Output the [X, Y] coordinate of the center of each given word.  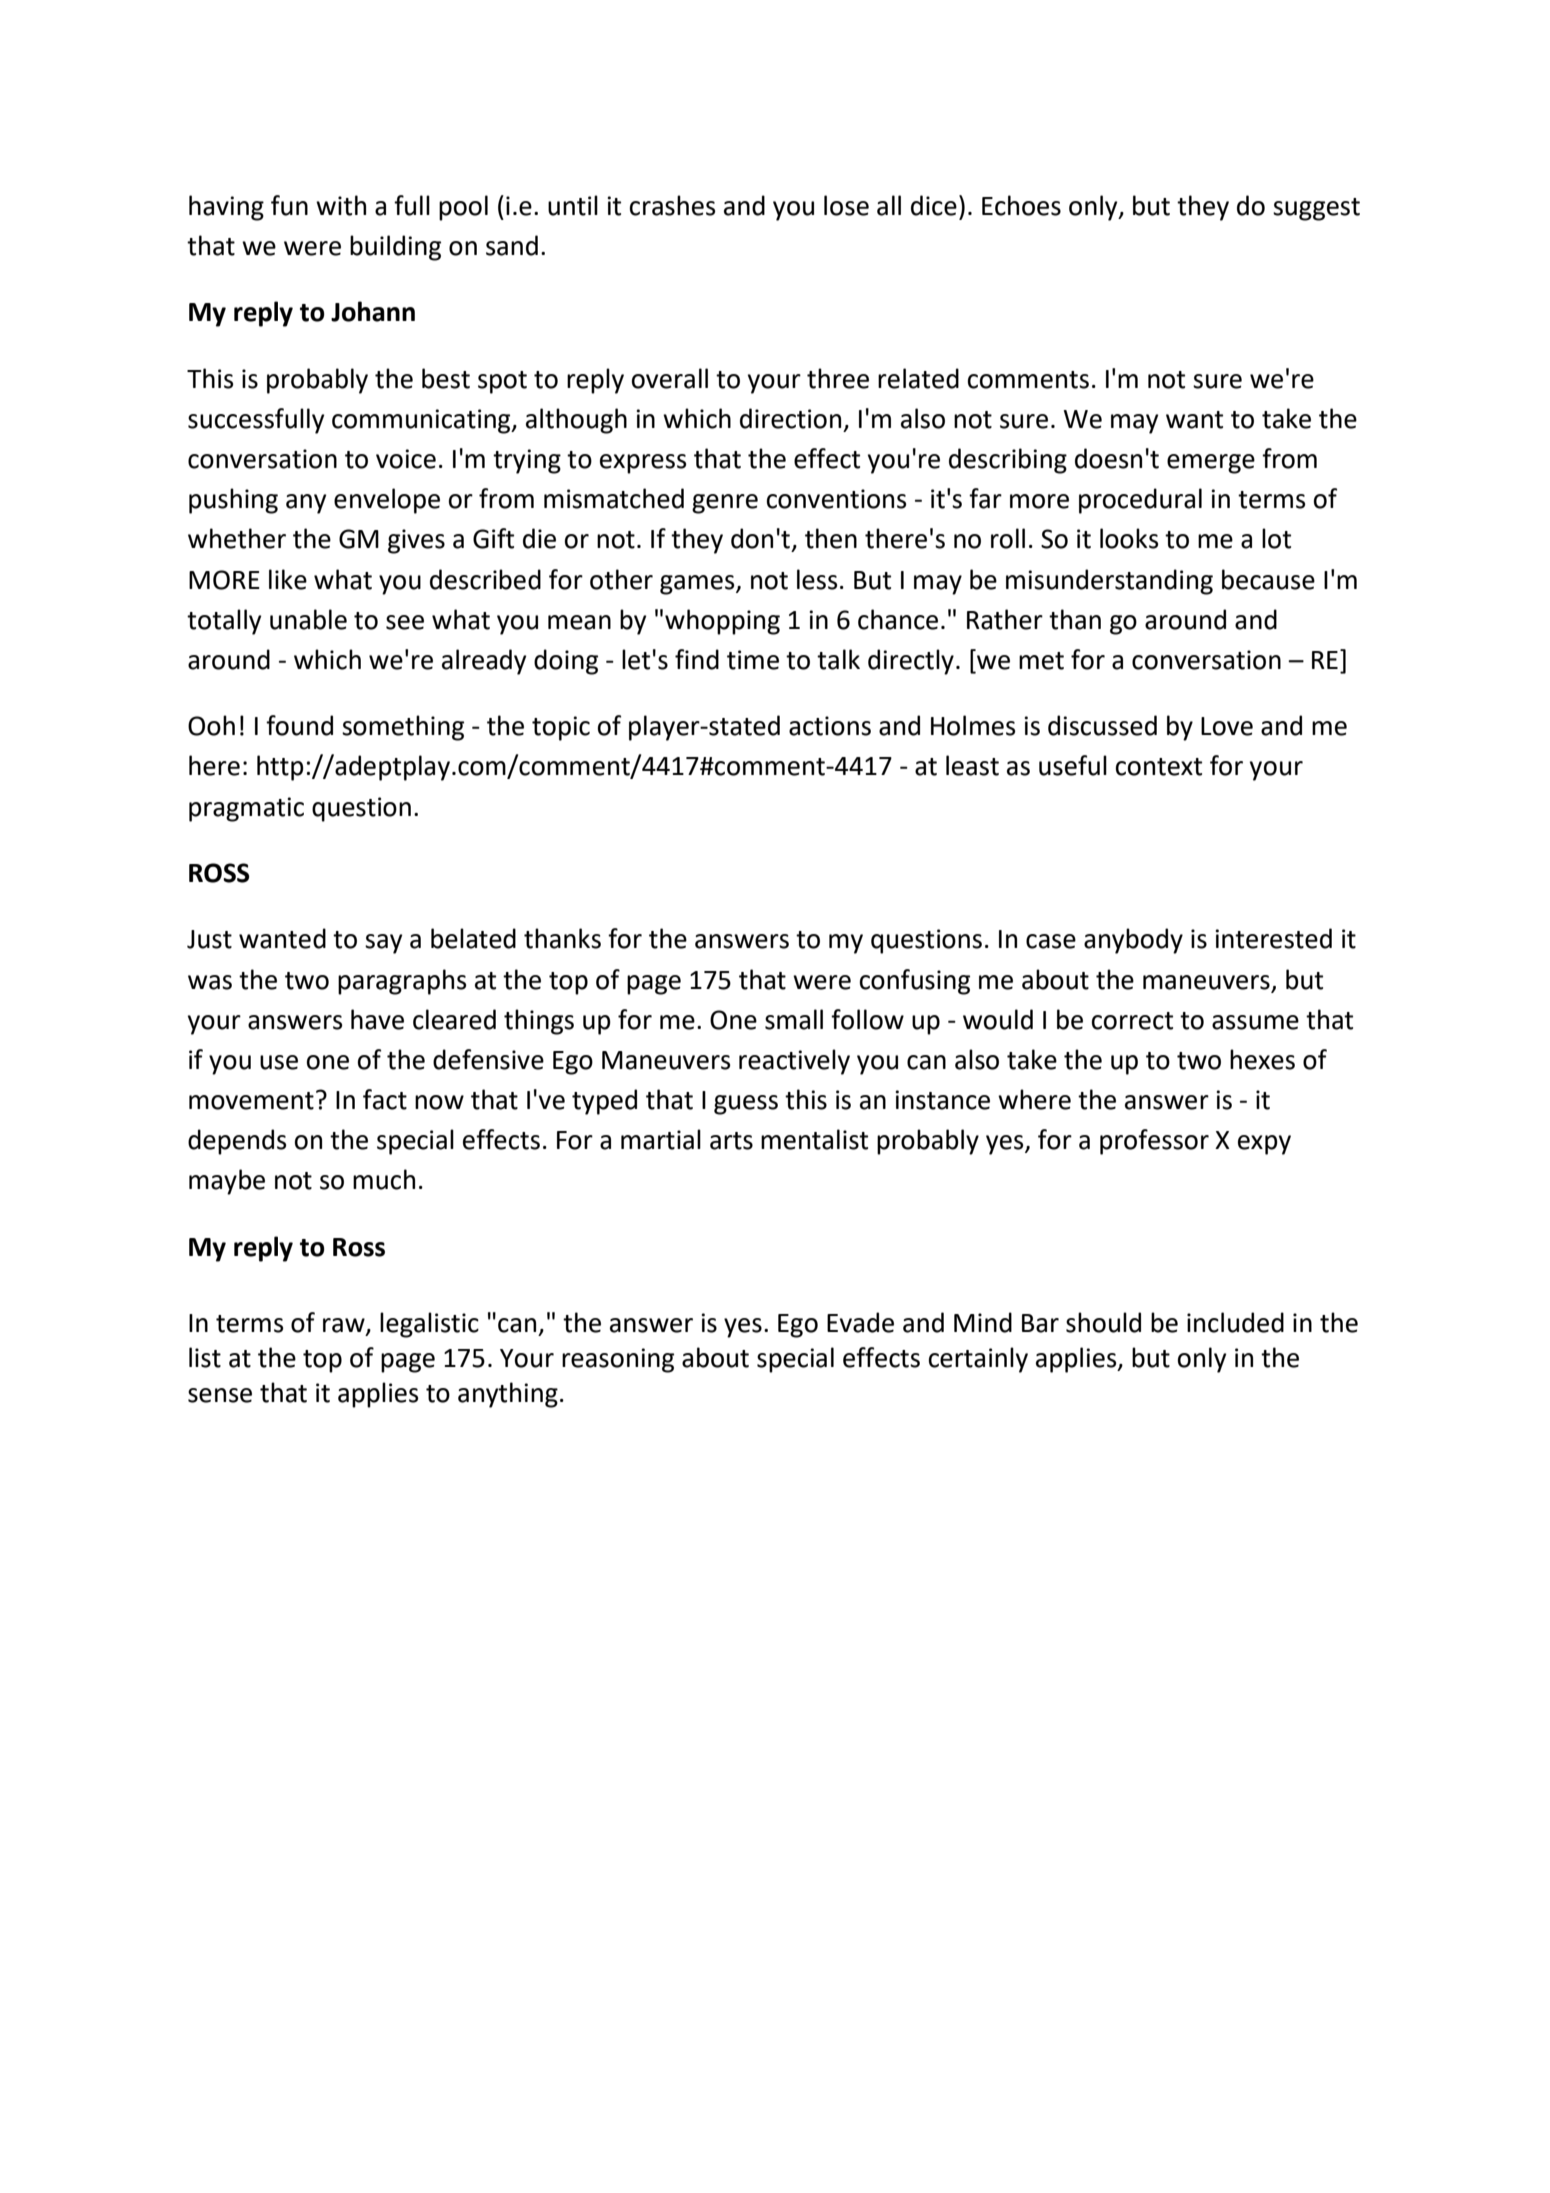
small [794, 1019]
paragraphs [402, 982]
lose [846, 205]
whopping [722, 622]
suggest [1316, 209]
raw [345, 1326]
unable [308, 619]
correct [1132, 1021]
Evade [860, 1322]
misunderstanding [1109, 582]
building [395, 248]
